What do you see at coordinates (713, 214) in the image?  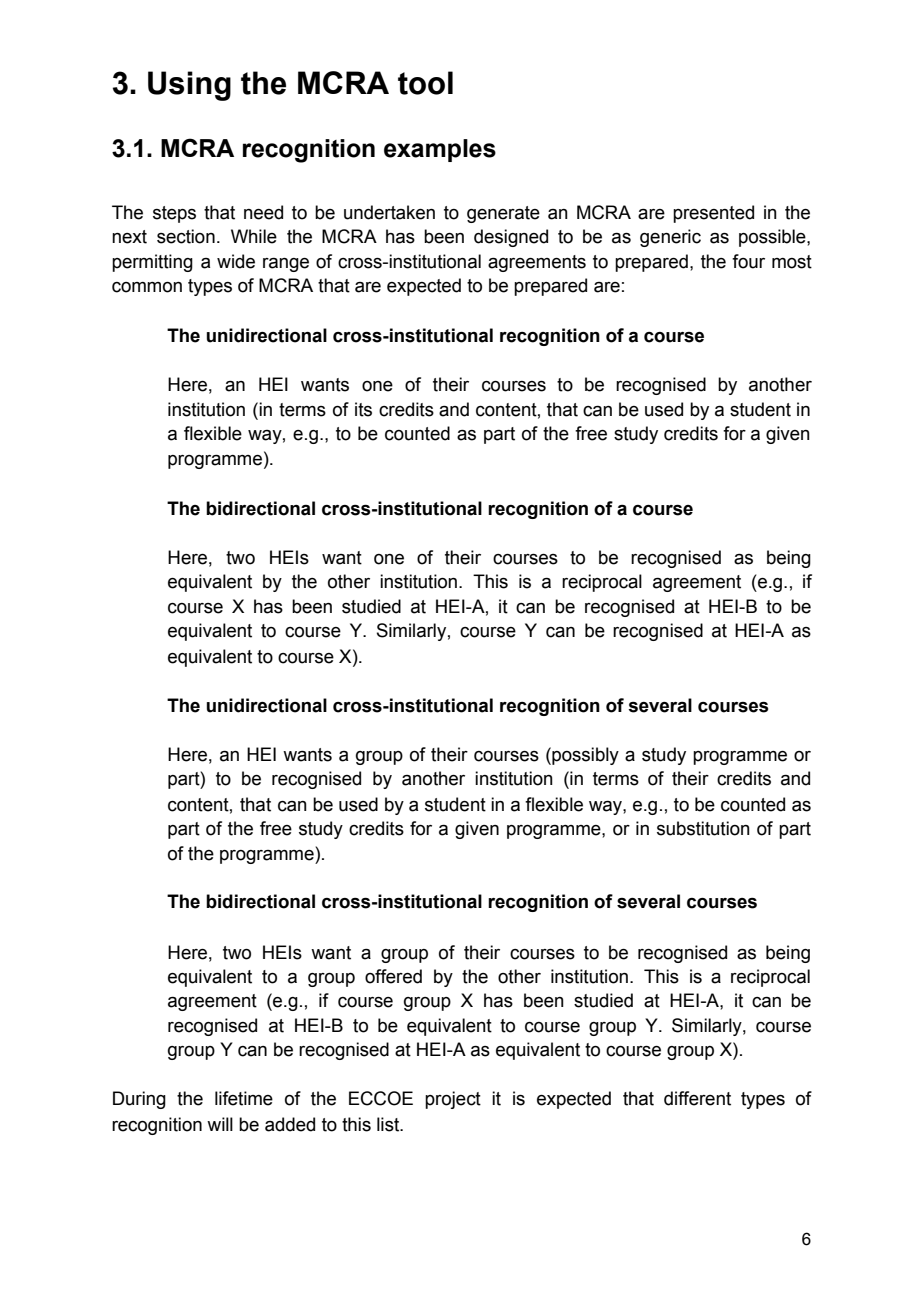 I see `presented` at bounding box center [713, 214].
